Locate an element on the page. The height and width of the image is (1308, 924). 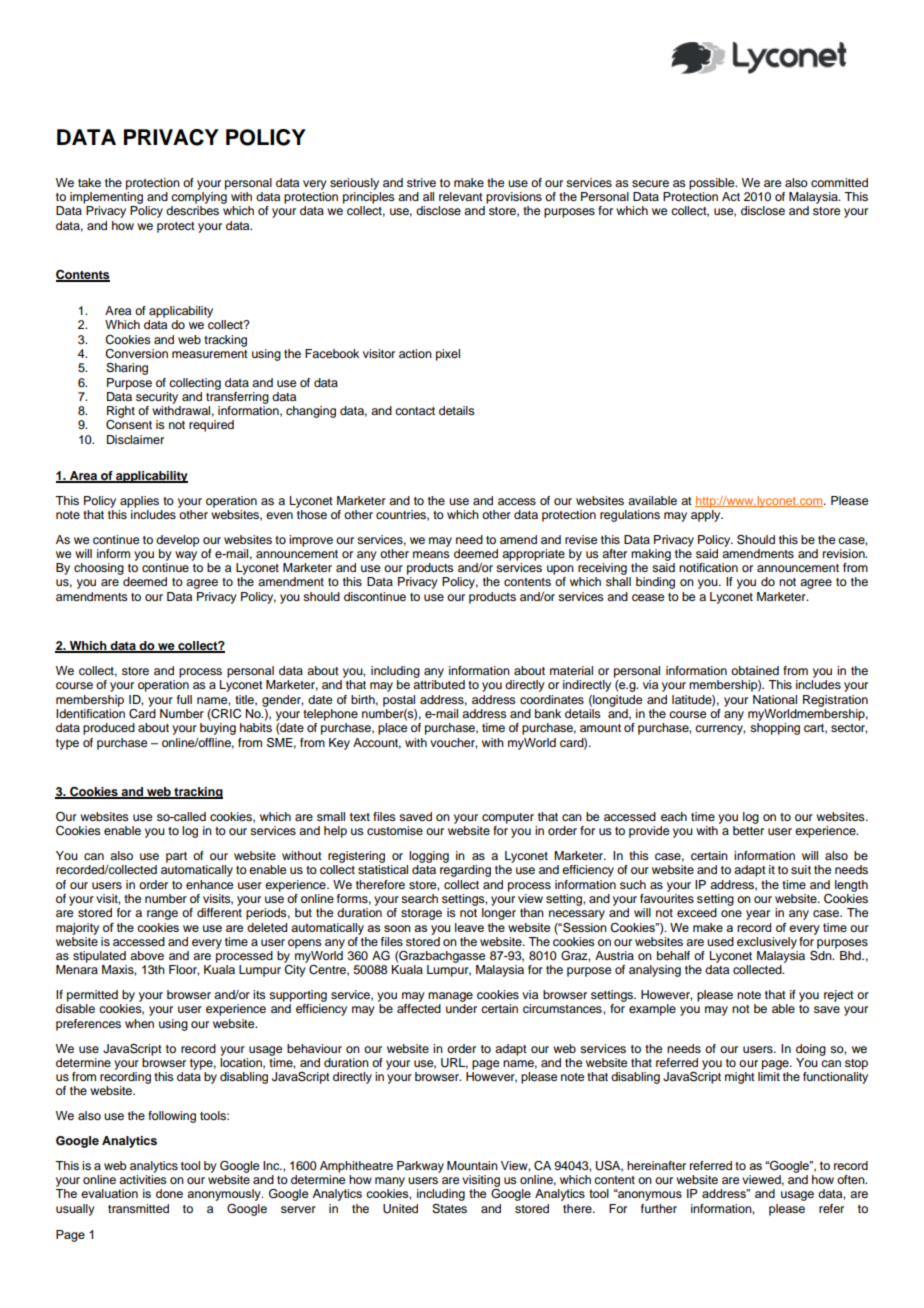
regarding is located at coordinates (465, 871).
